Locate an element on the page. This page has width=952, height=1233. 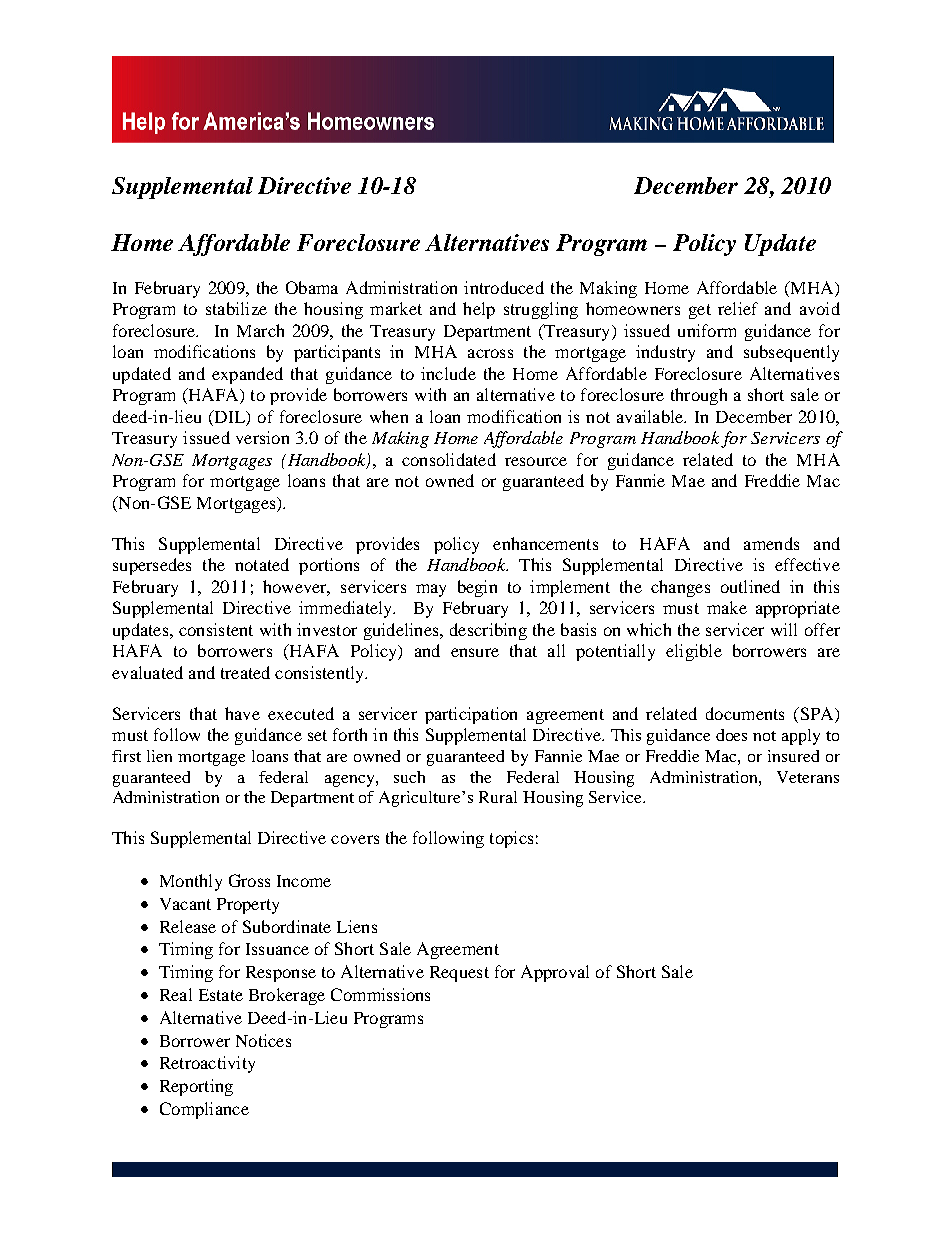
relief is located at coordinates (738, 308).
